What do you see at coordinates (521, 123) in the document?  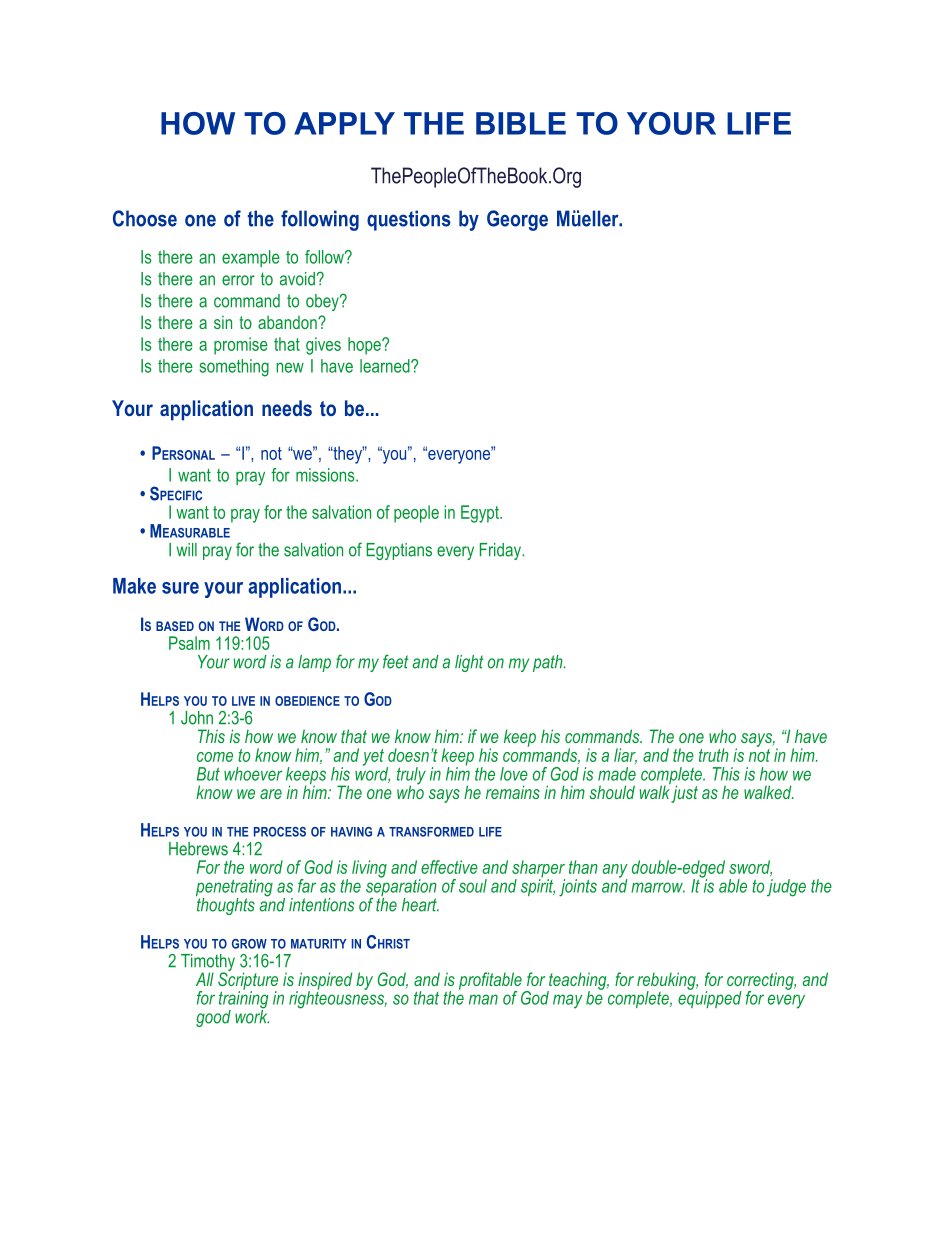 I see `BIBLE` at bounding box center [521, 123].
